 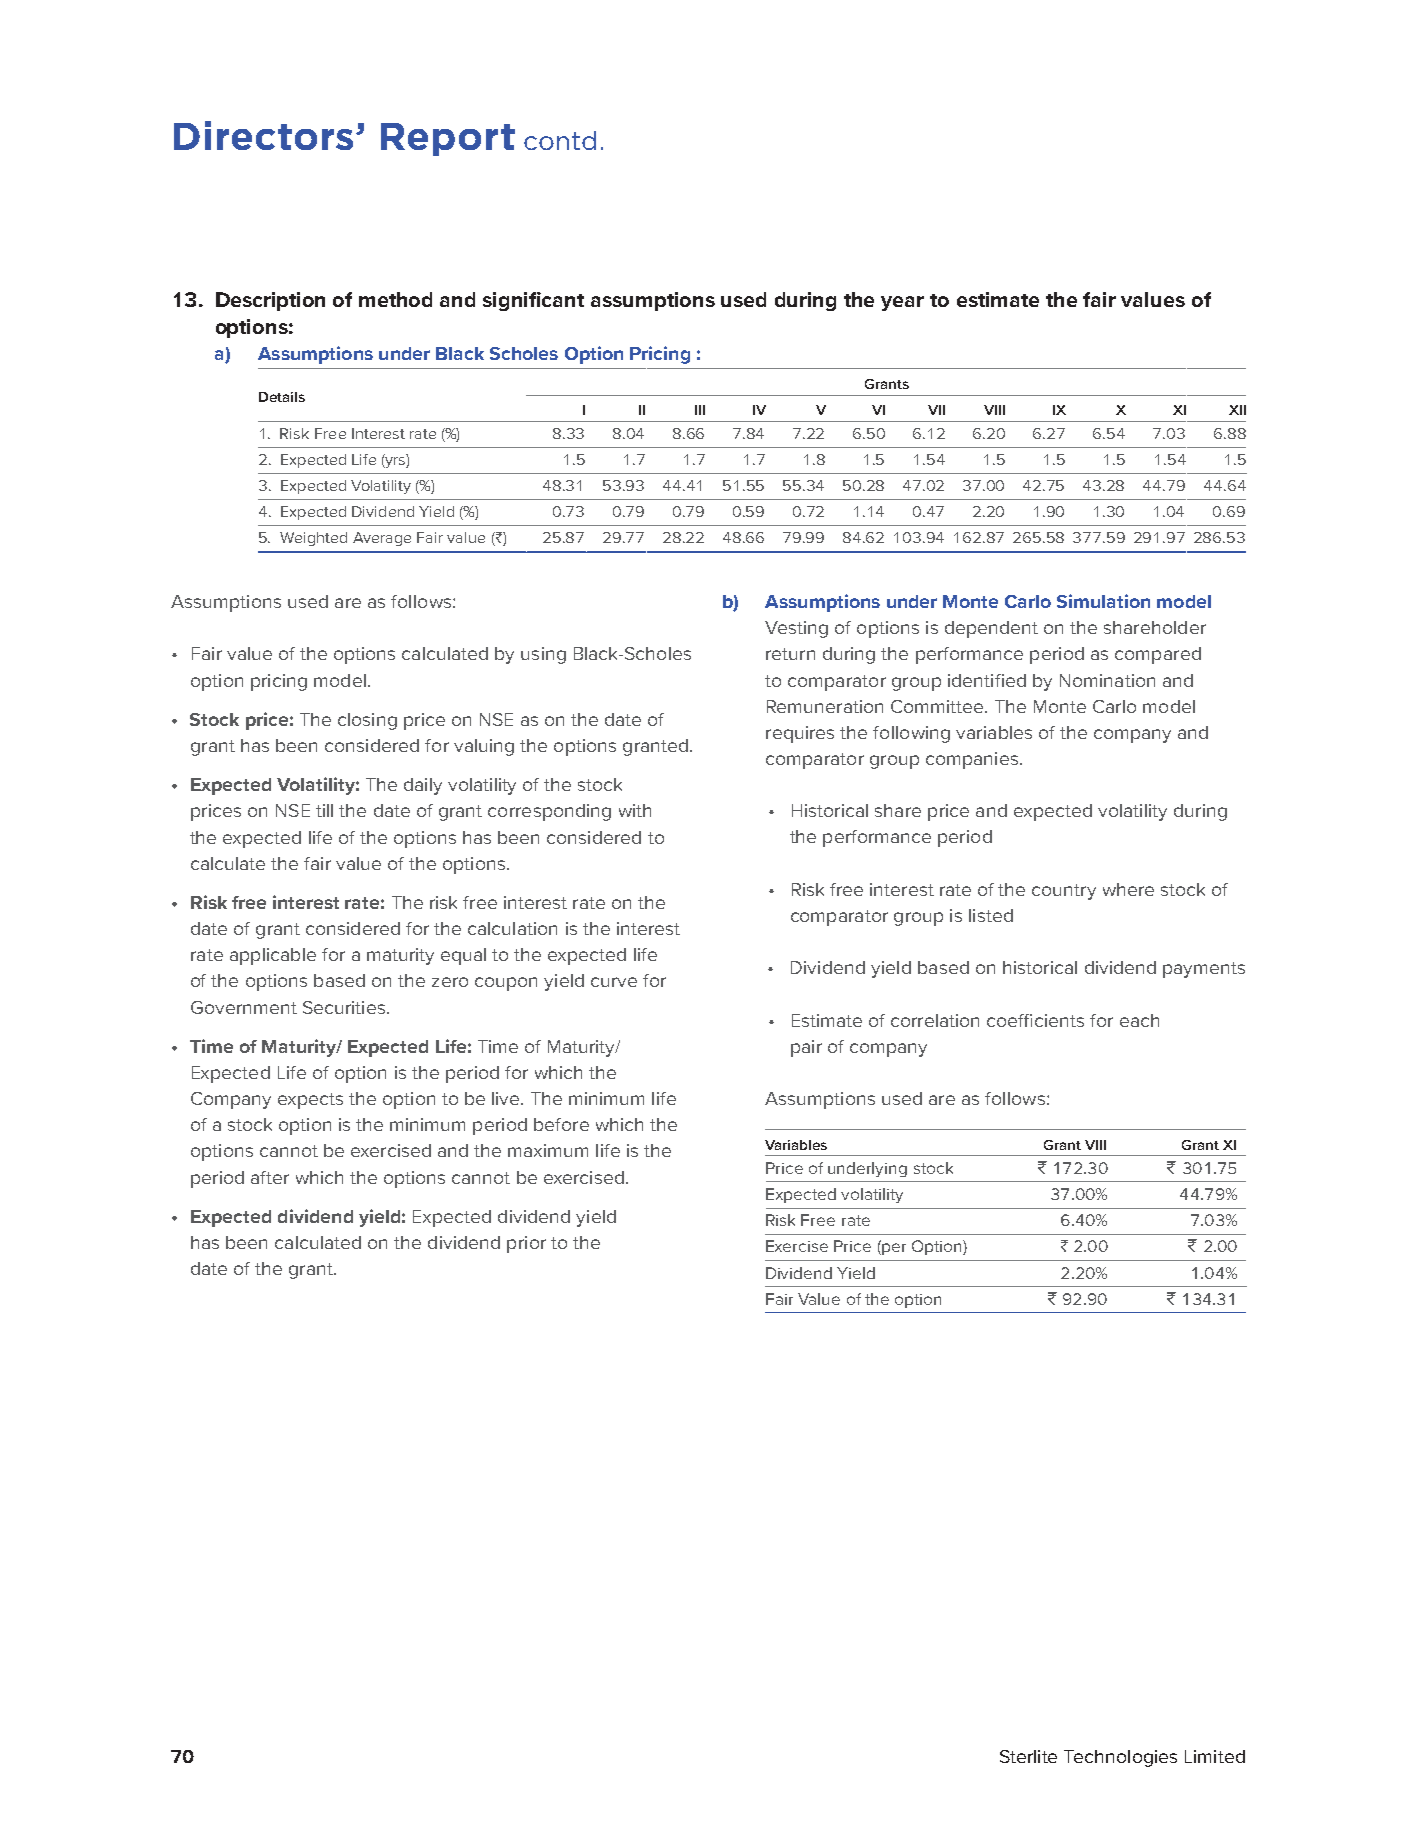 What do you see at coordinates (1107, 680) in the page?
I see `Nomination` at bounding box center [1107, 680].
